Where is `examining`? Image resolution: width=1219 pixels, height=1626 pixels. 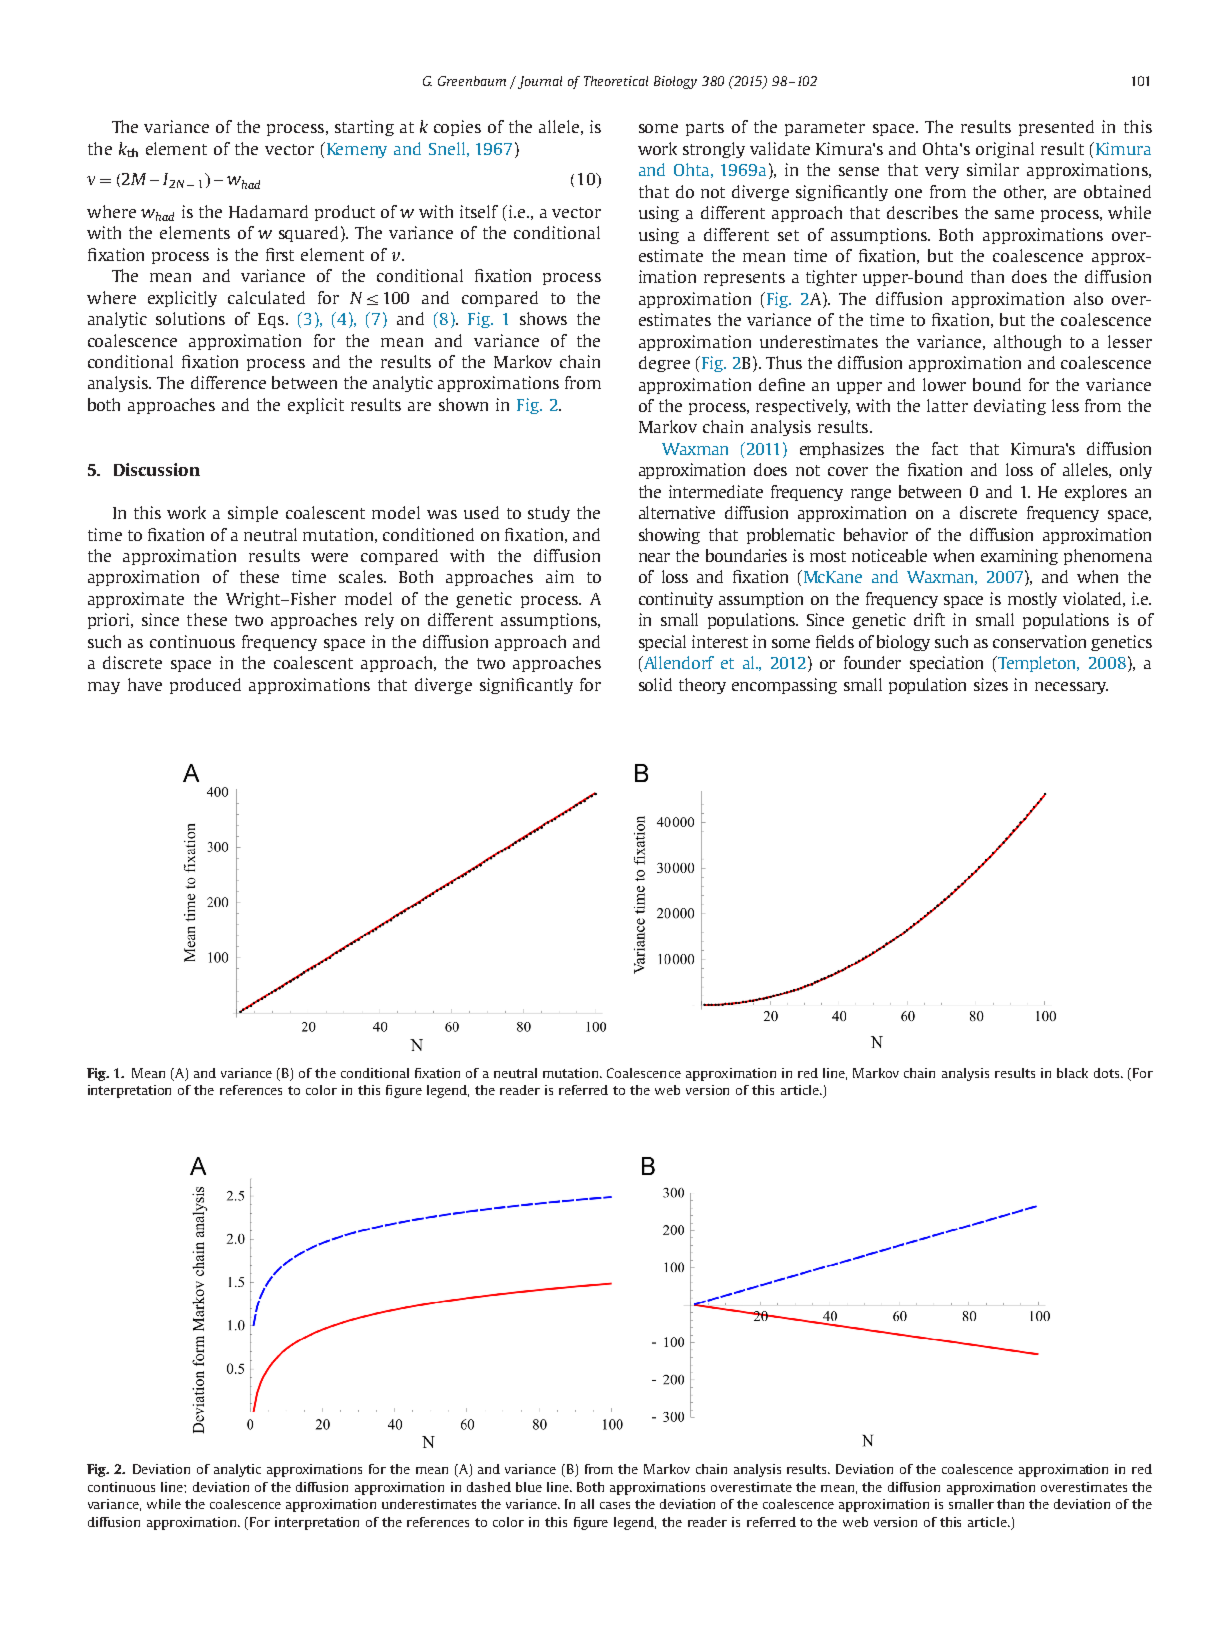
examining is located at coordinates (1019, 557).
